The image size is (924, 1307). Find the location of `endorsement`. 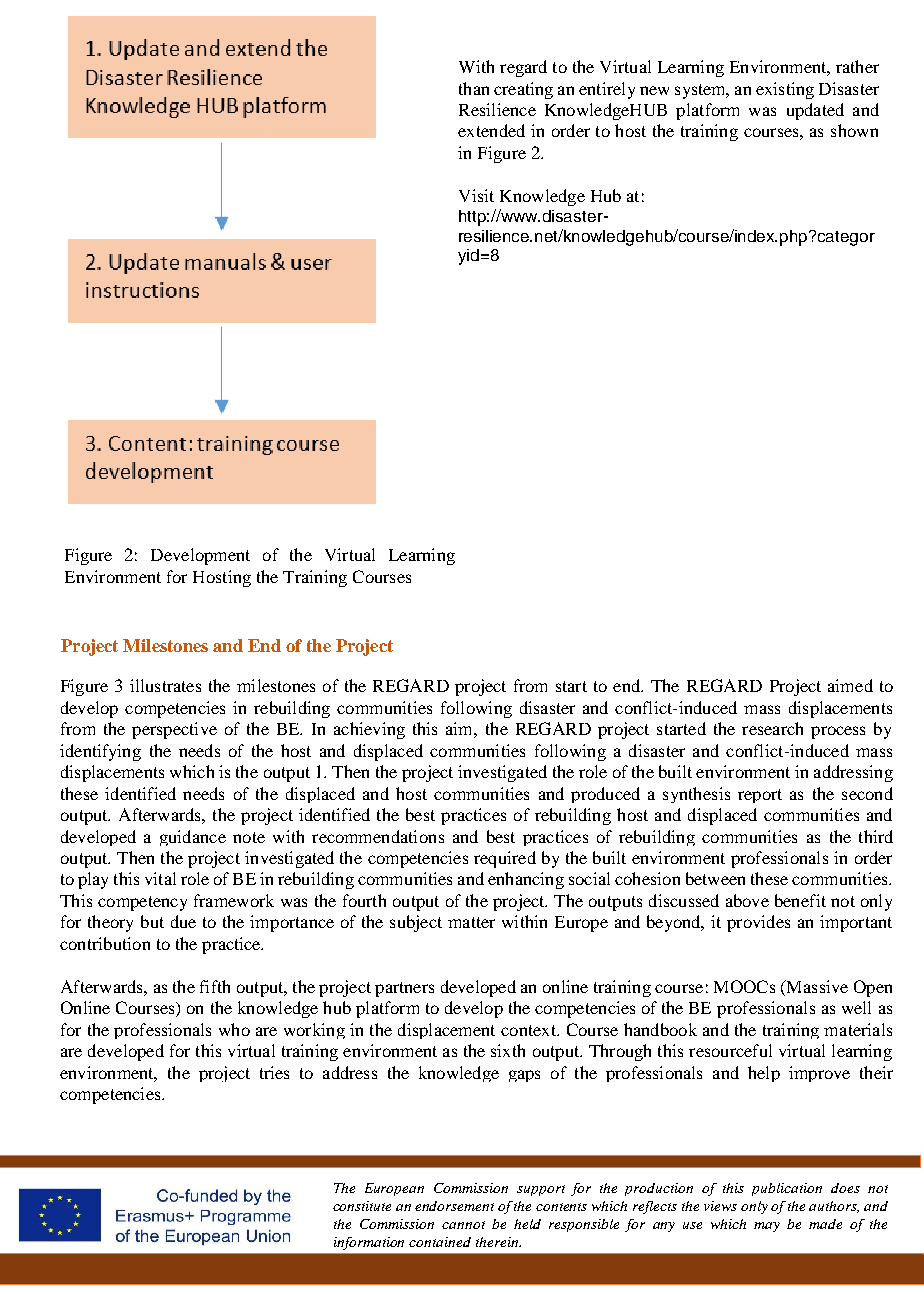

endorsement is located at coordinates (454, 1206).
